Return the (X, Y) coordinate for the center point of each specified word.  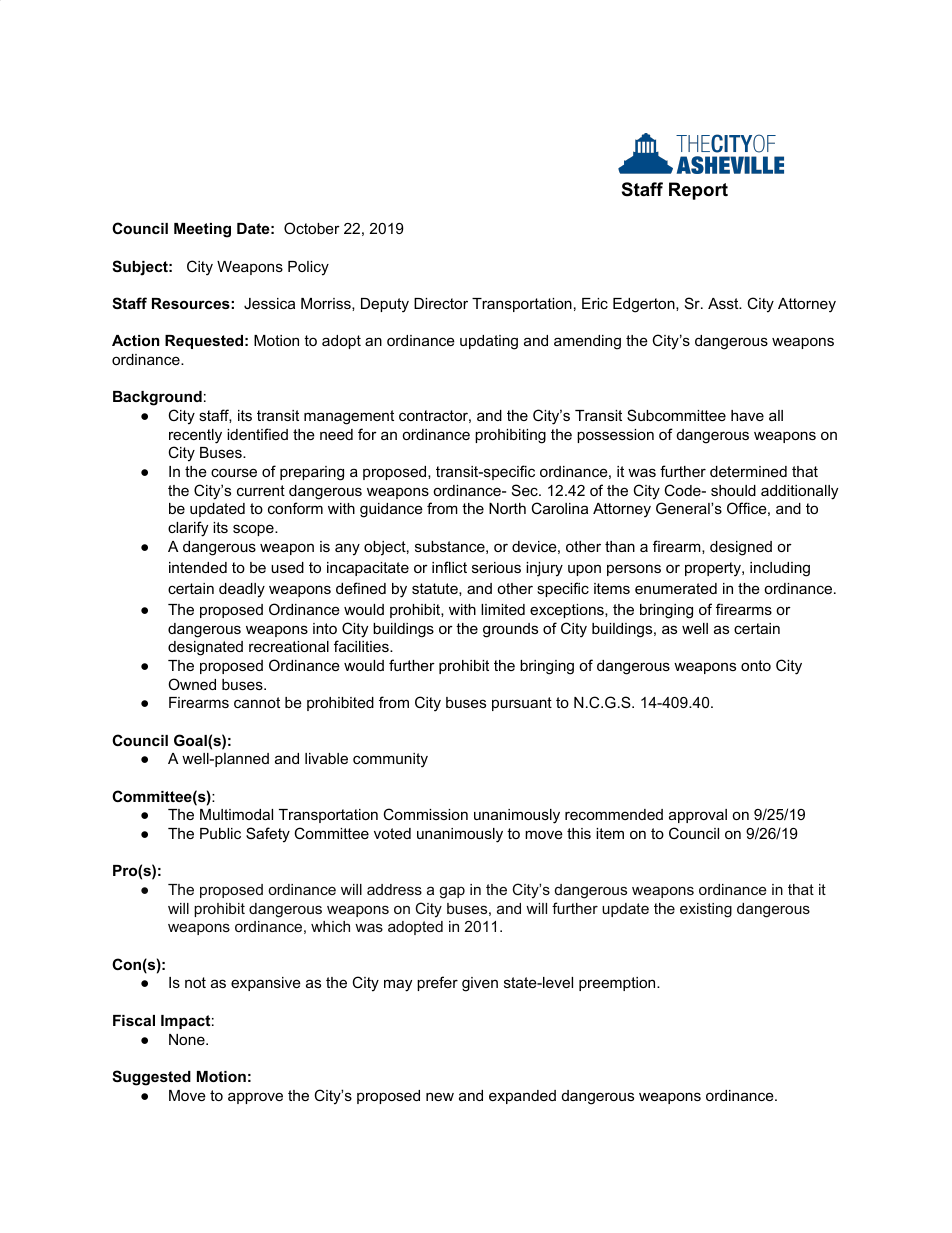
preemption (618, 984)
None (188, 1039)
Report (698, 191)
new (440, 1096)
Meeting (202, 230)
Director (441, 303)
